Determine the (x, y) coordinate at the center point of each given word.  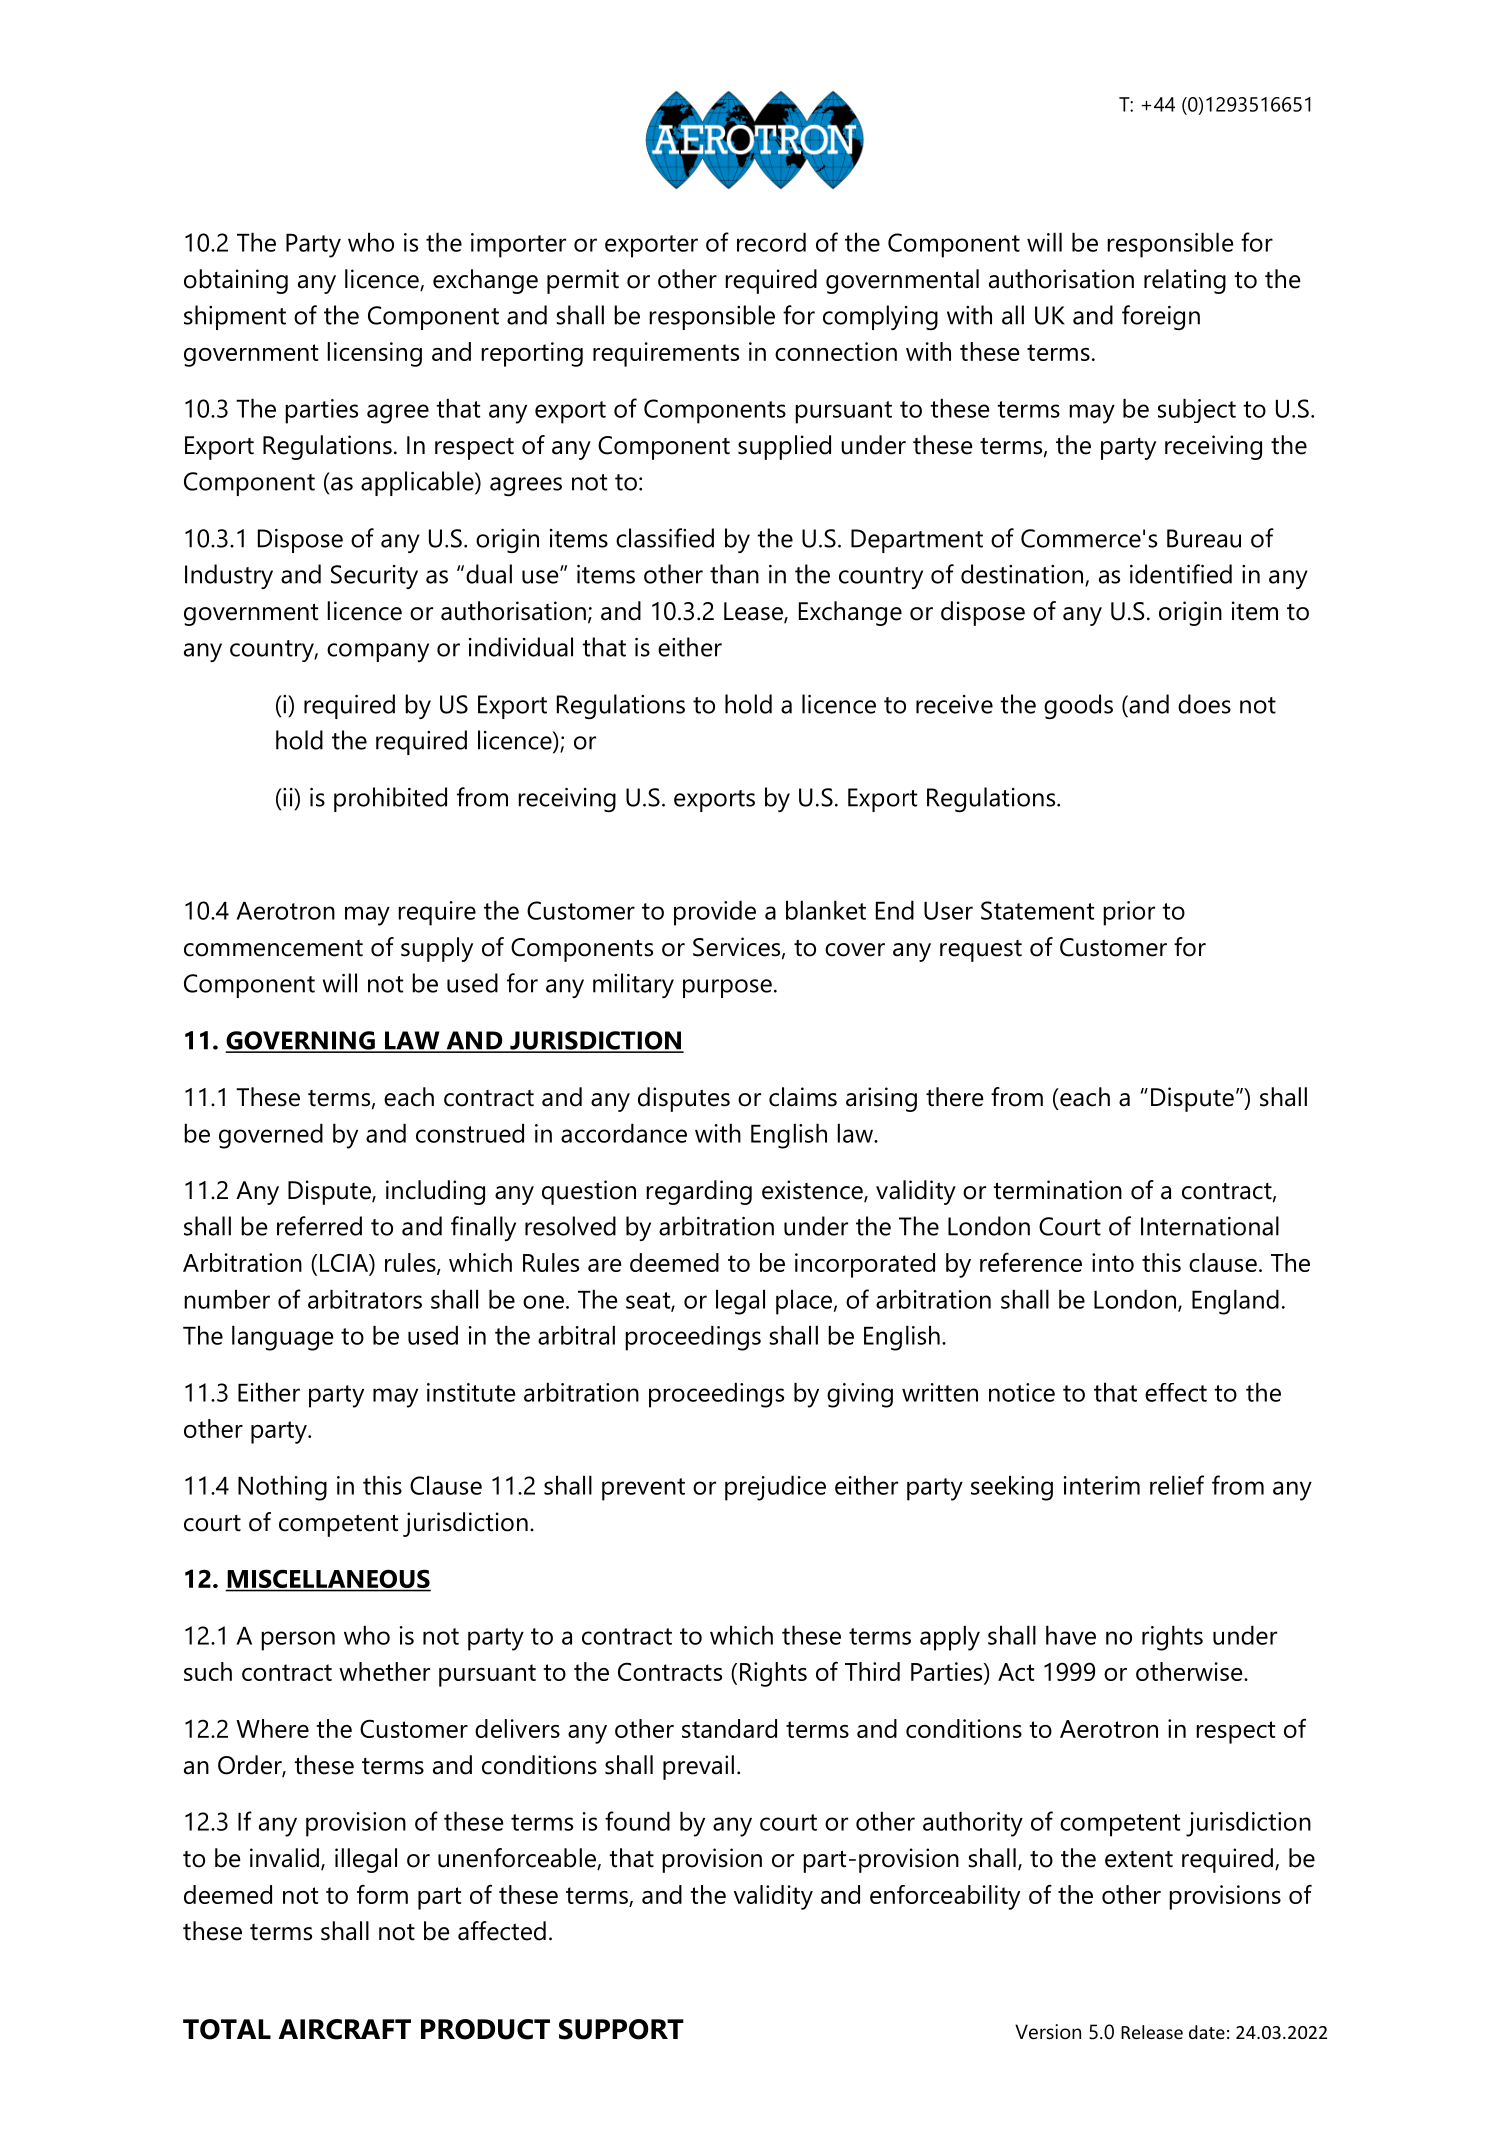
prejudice (775, 1488)
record (771, 242)
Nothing (282, 1488)
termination (1057, 1190)
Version (1048, 2032)
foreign (1161, 317)
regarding (699, 1192)
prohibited (390, 799)
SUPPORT (621, 2029)
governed (271, 1136)
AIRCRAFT (345, 2029)
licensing (374, 354)
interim (1102, 1485)
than (734, 574)
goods (1078, 706)
